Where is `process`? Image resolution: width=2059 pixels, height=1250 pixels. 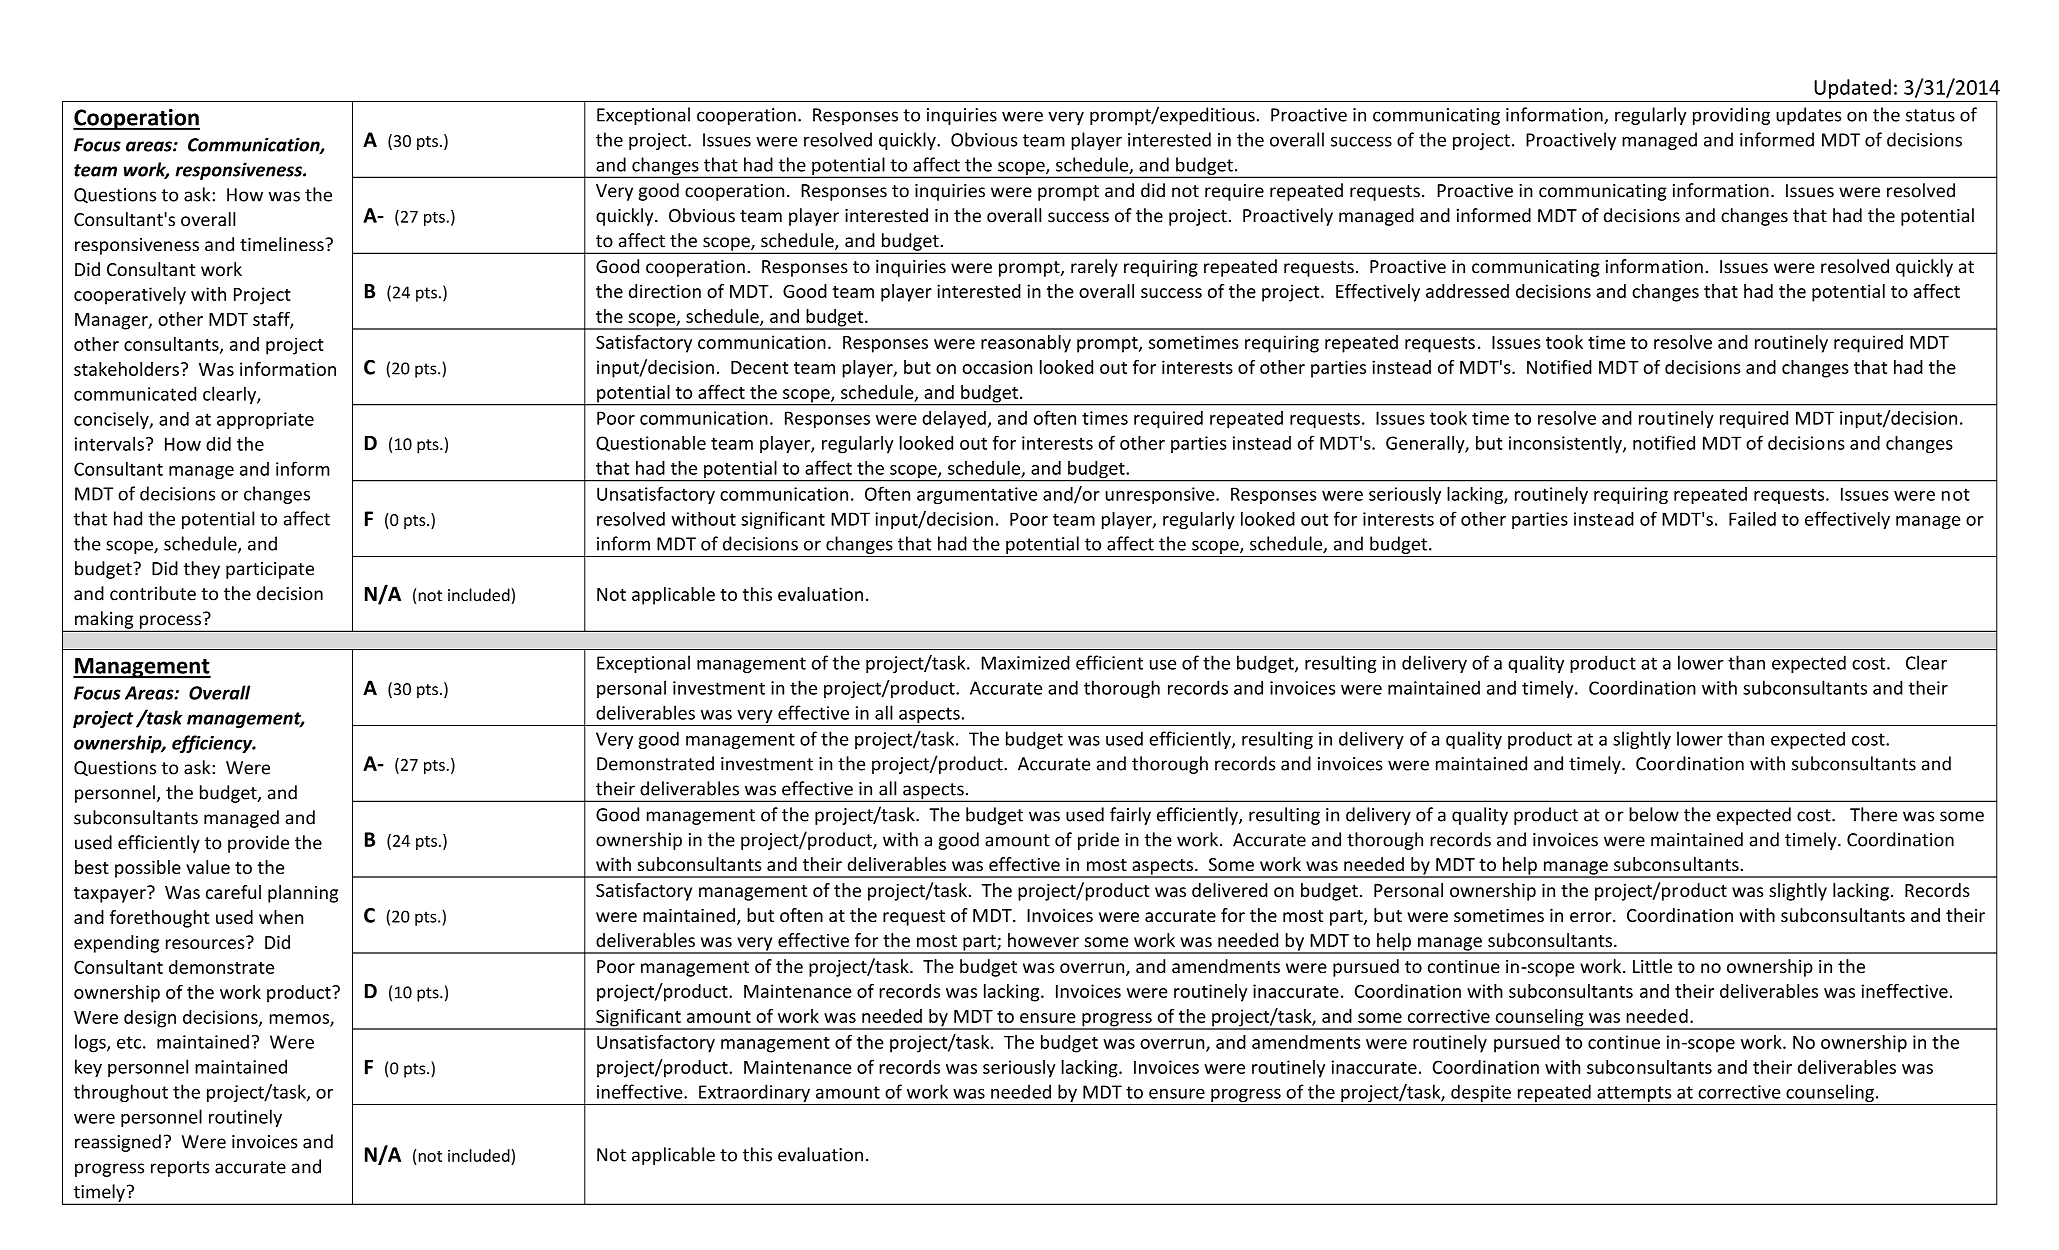
process is located at coordinates (170, 622).
